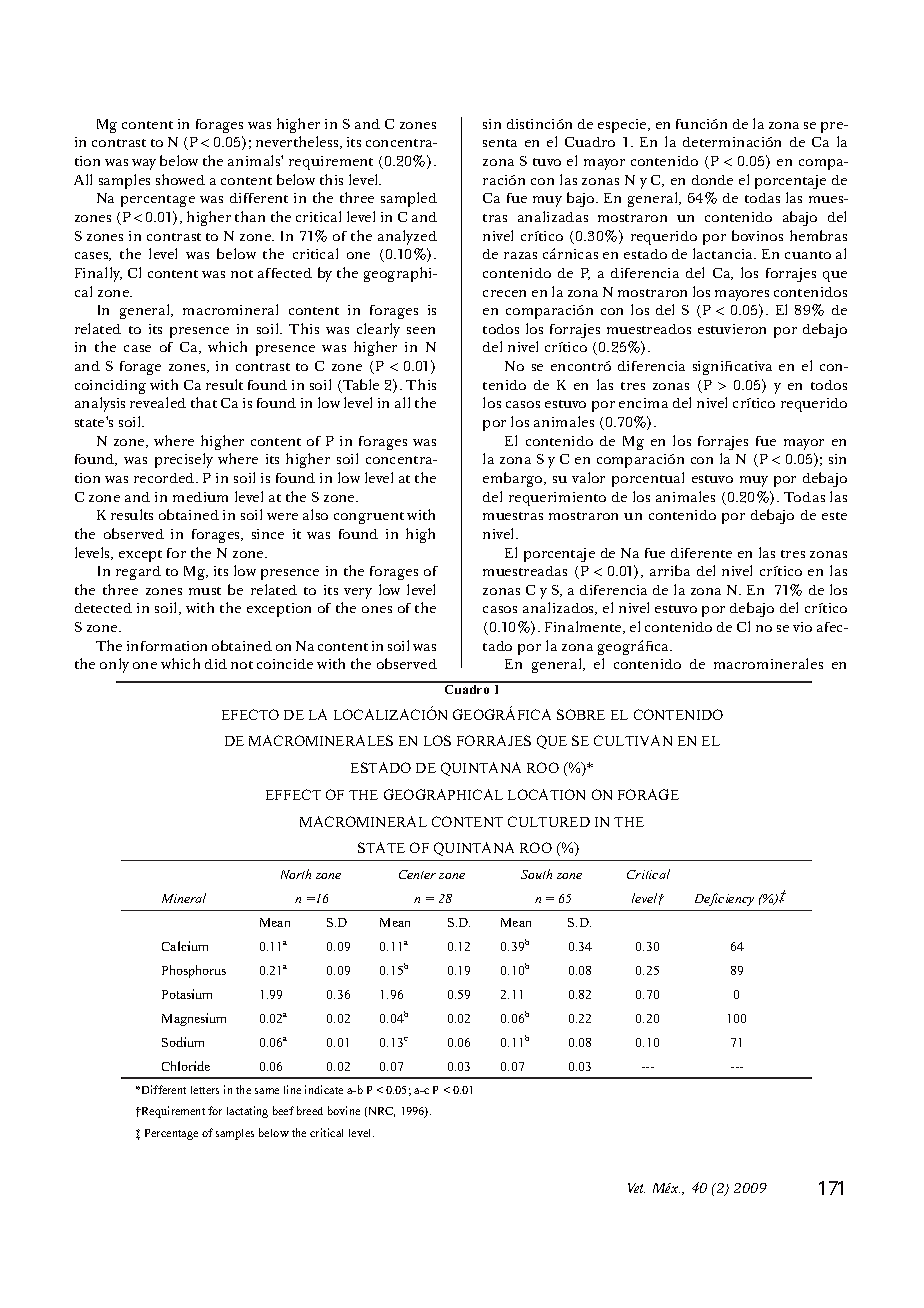  I want to click on este, so click(834, 516).
